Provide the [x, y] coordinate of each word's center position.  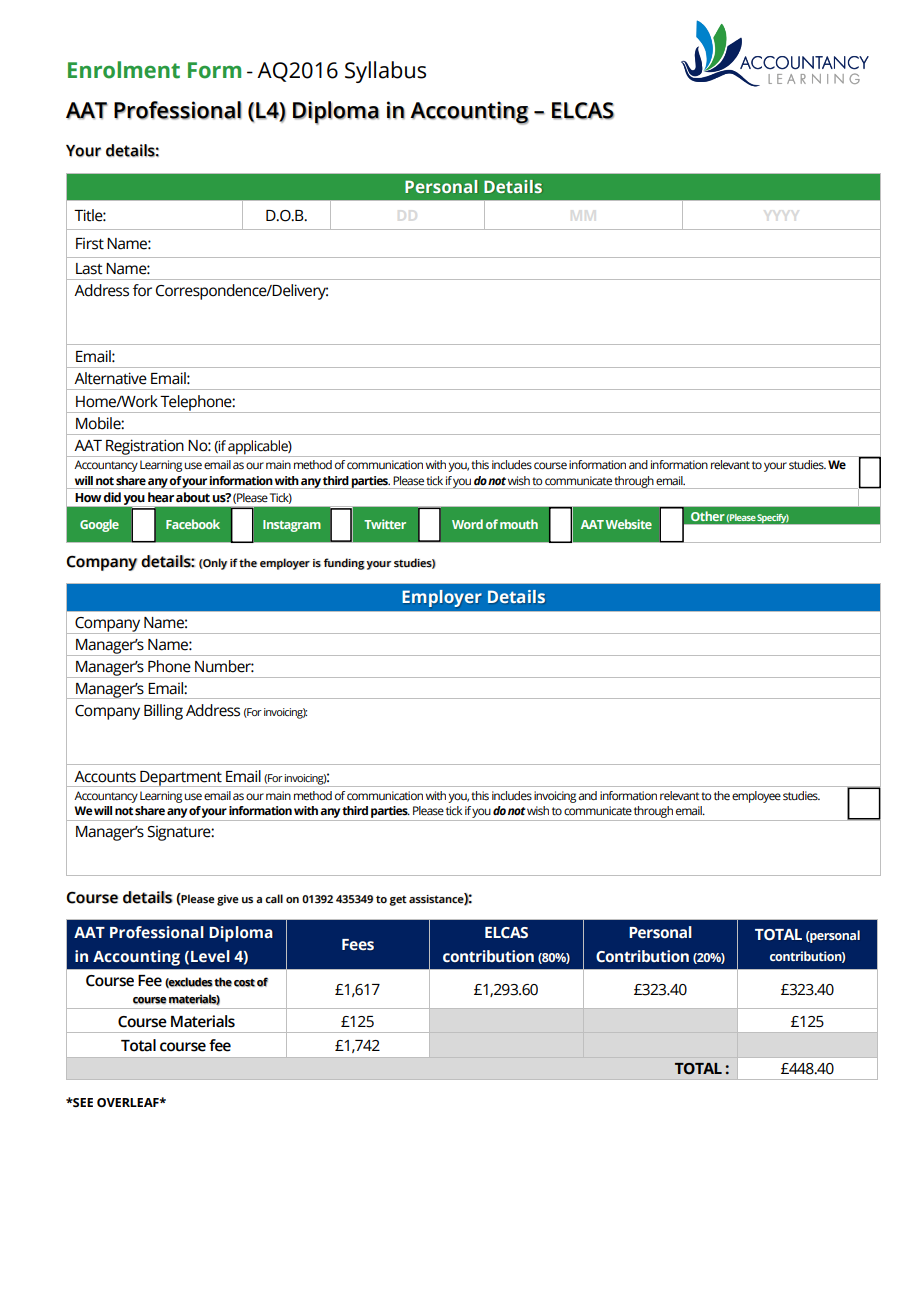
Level [210, 956]
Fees [358, 944]
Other [708, 516]
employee [756, 797]
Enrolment [124, 70]
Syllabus [385, 72]
